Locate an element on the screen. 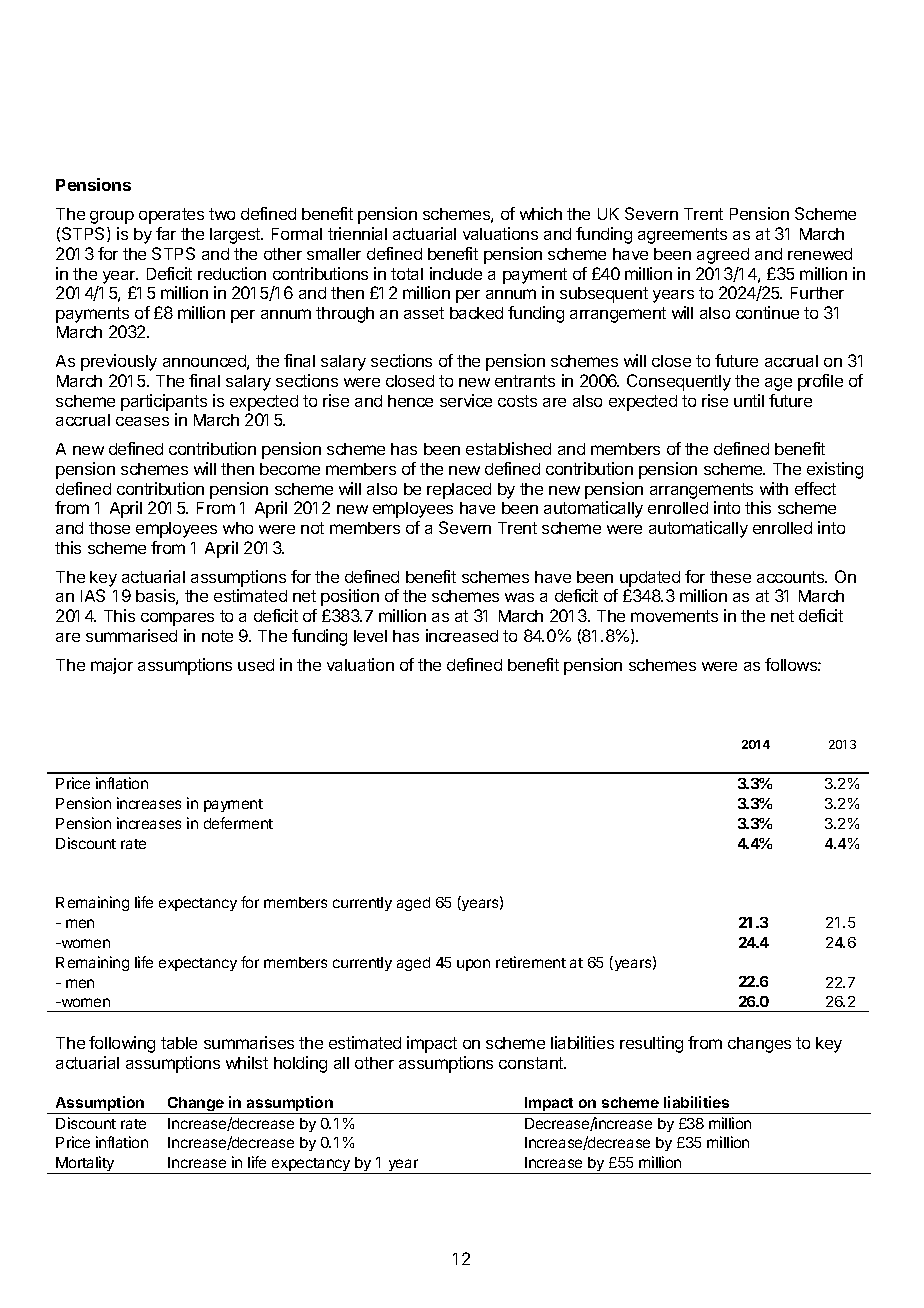  until is located at coordinates (749, 400).
